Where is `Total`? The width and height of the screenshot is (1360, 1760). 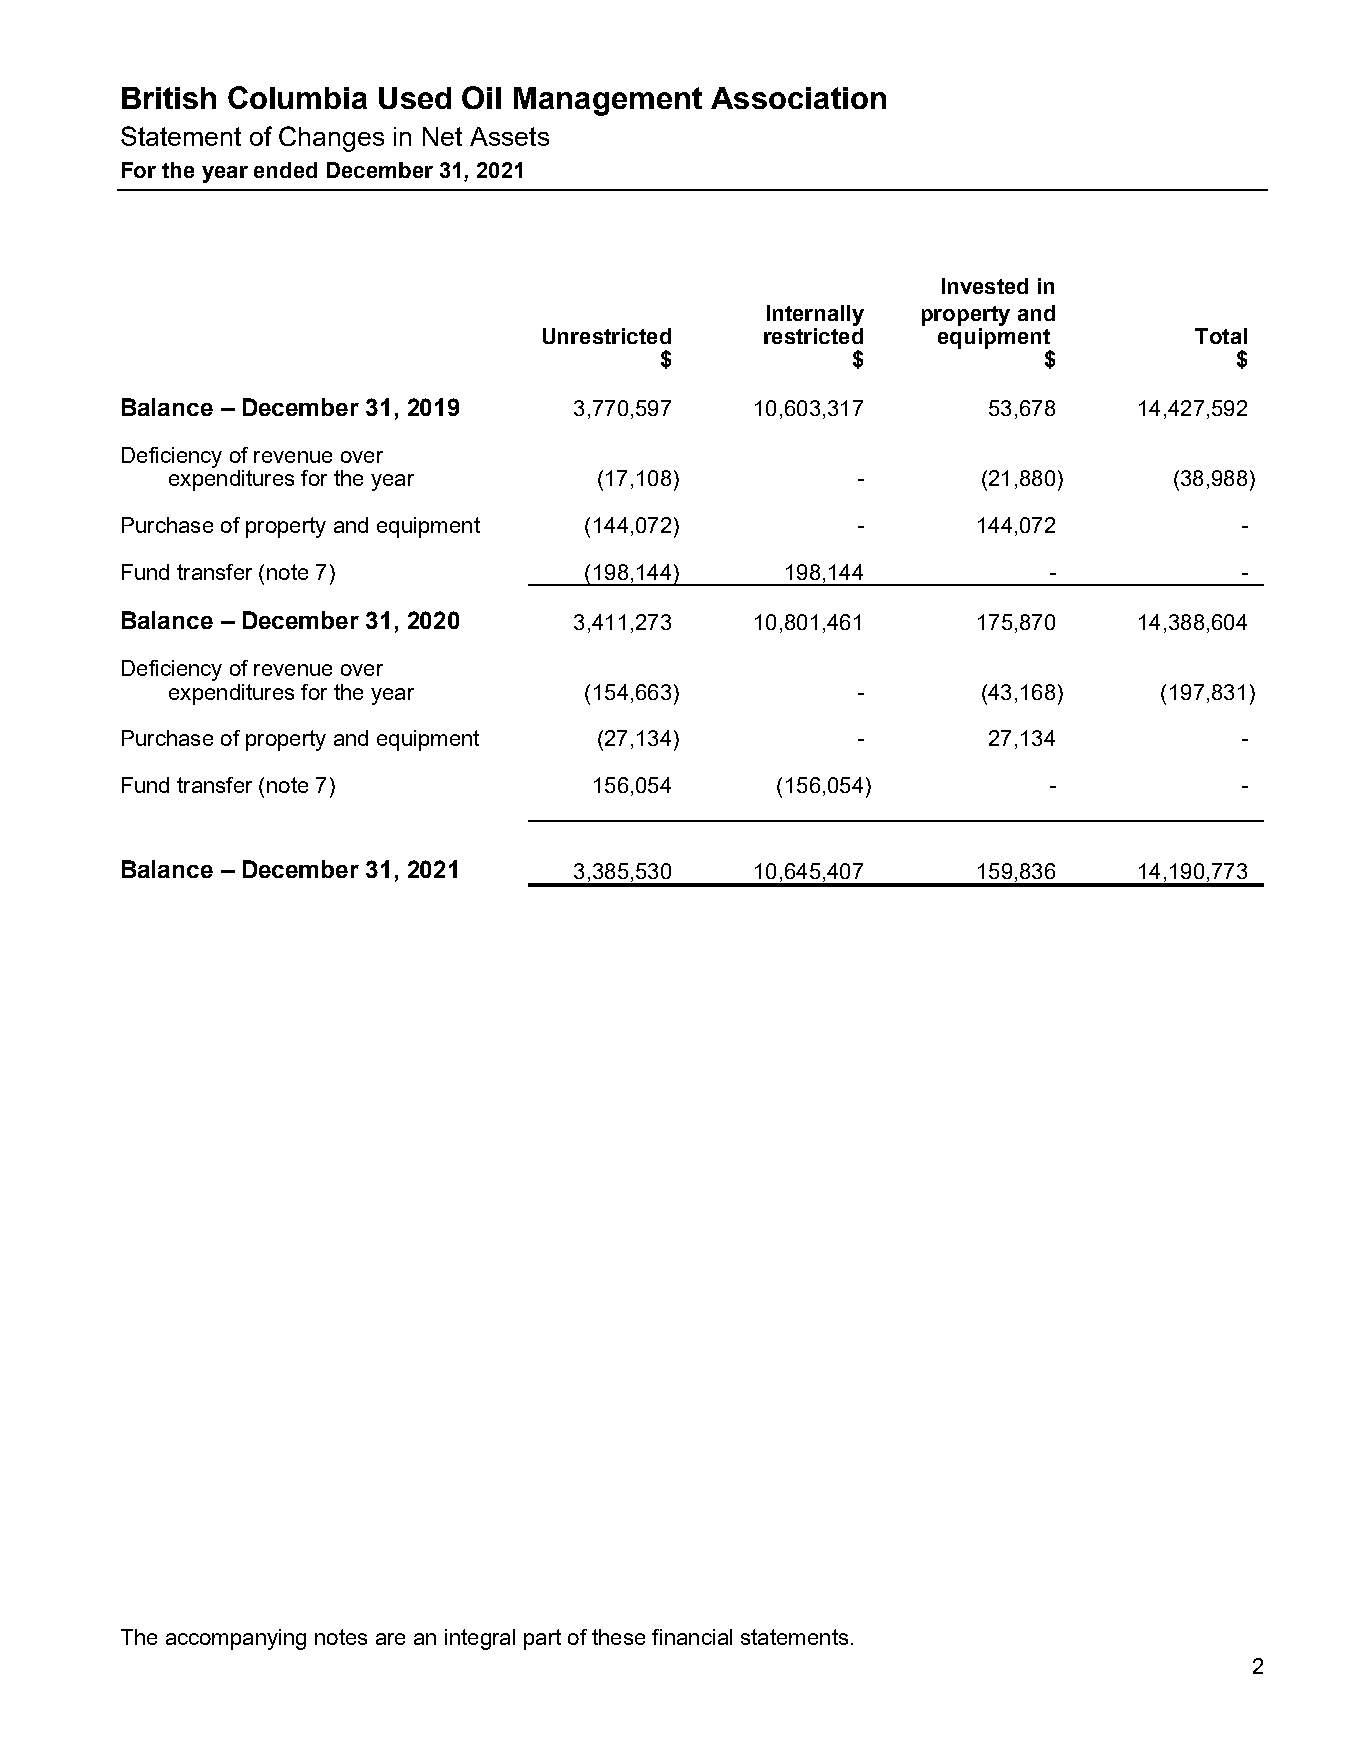 Total is located at coordinates (1221, 336).
